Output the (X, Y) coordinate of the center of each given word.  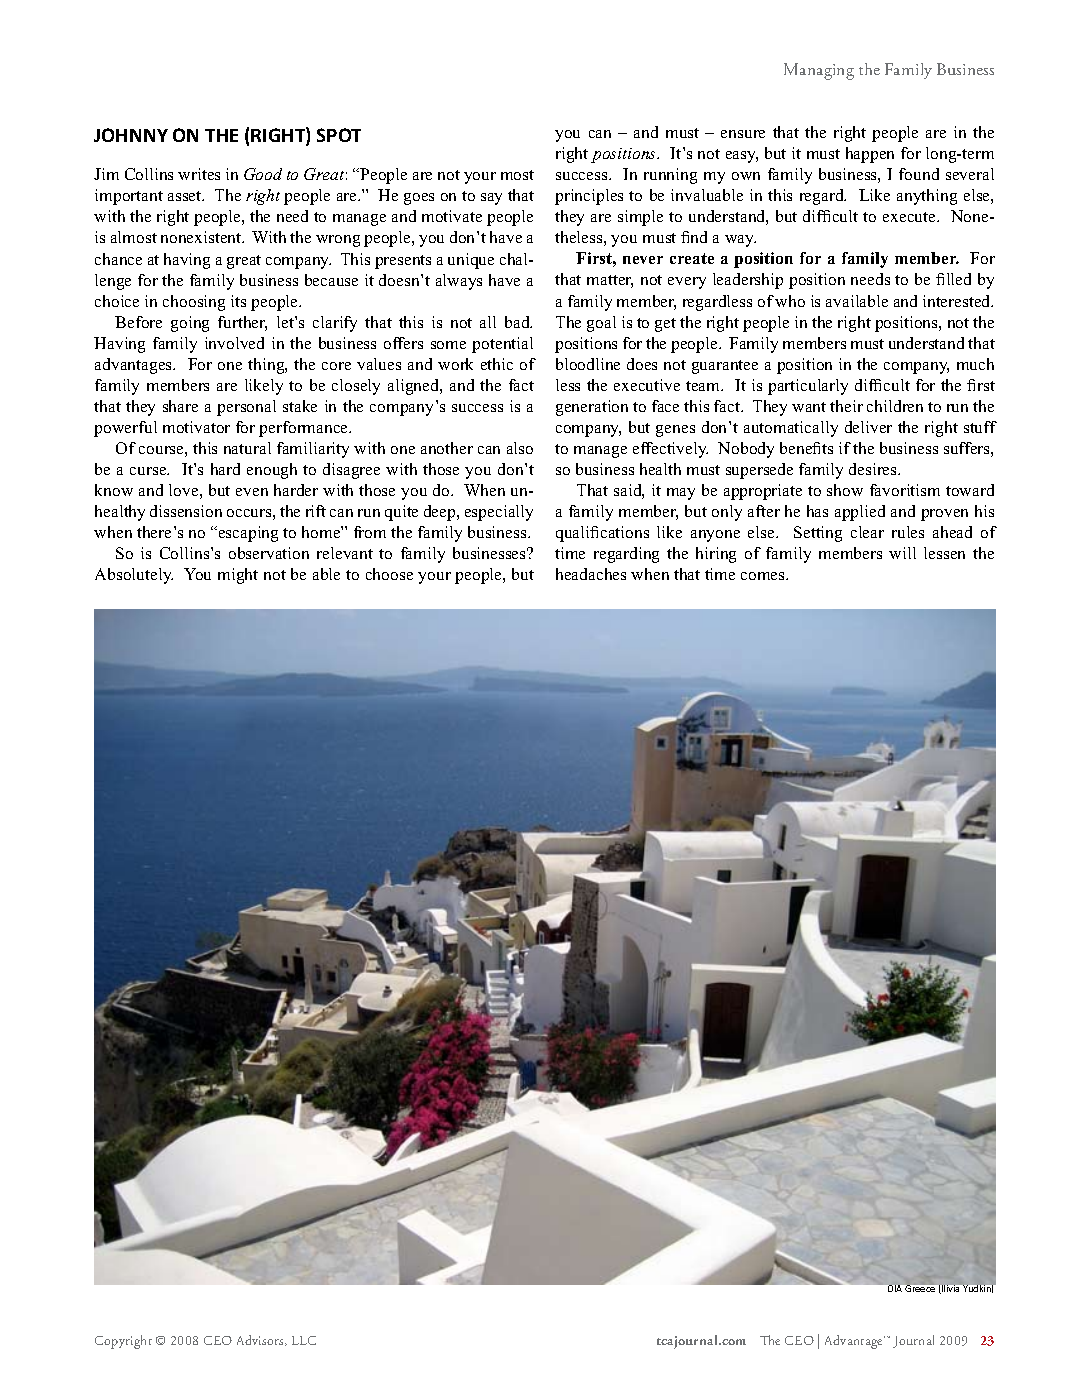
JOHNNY (131, 135)
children (895, 406)
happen (870, 155)
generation (592, 408)
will (902, 553)
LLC (304, 1340)
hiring (716, 555)
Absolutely (134, 576)
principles (589, 197)
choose (389, 574)
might (238, 576)
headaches (591, 574)
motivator (196, 427)
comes (764, 576)
